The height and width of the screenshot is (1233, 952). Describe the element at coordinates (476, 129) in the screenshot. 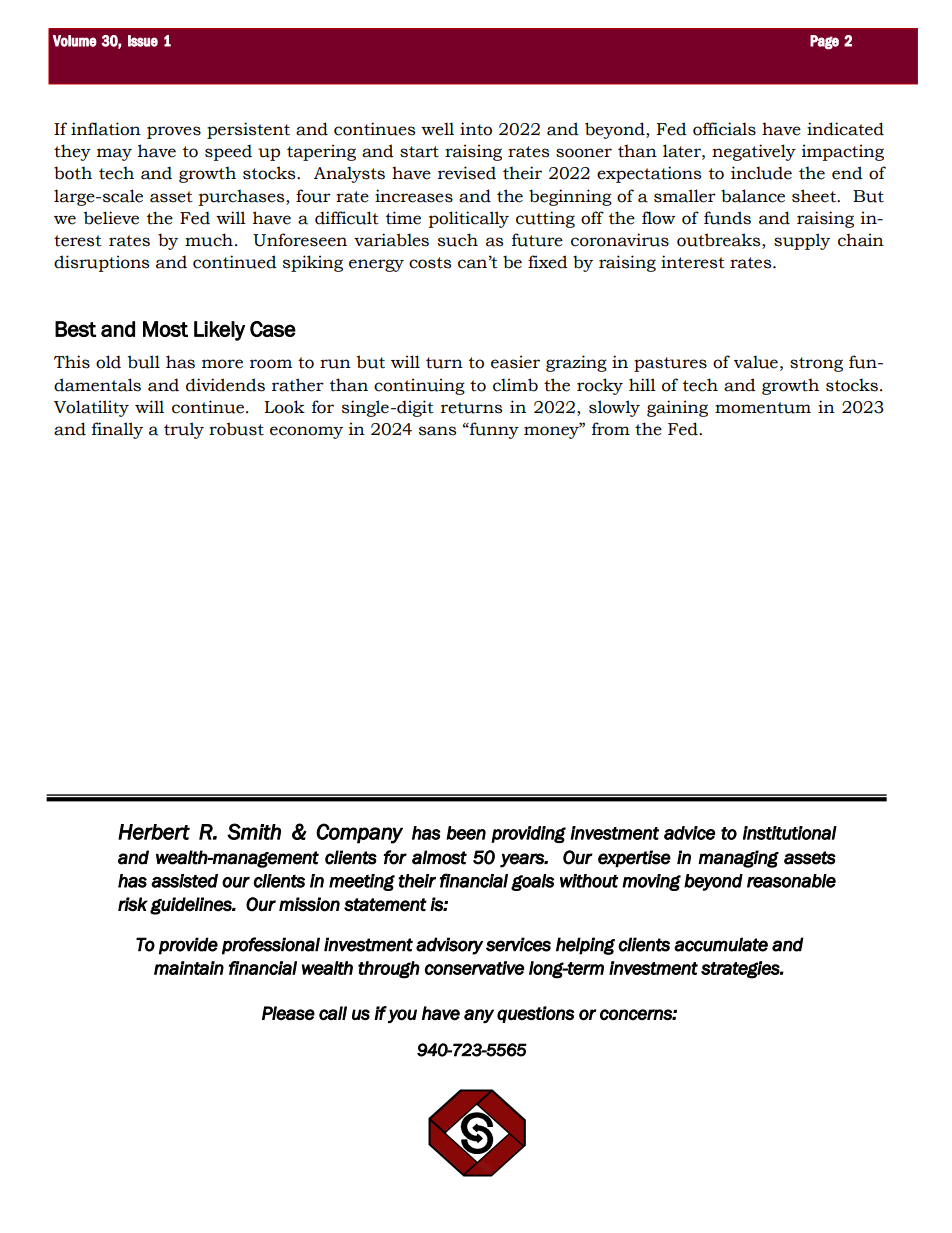

I see `into` at that location.
